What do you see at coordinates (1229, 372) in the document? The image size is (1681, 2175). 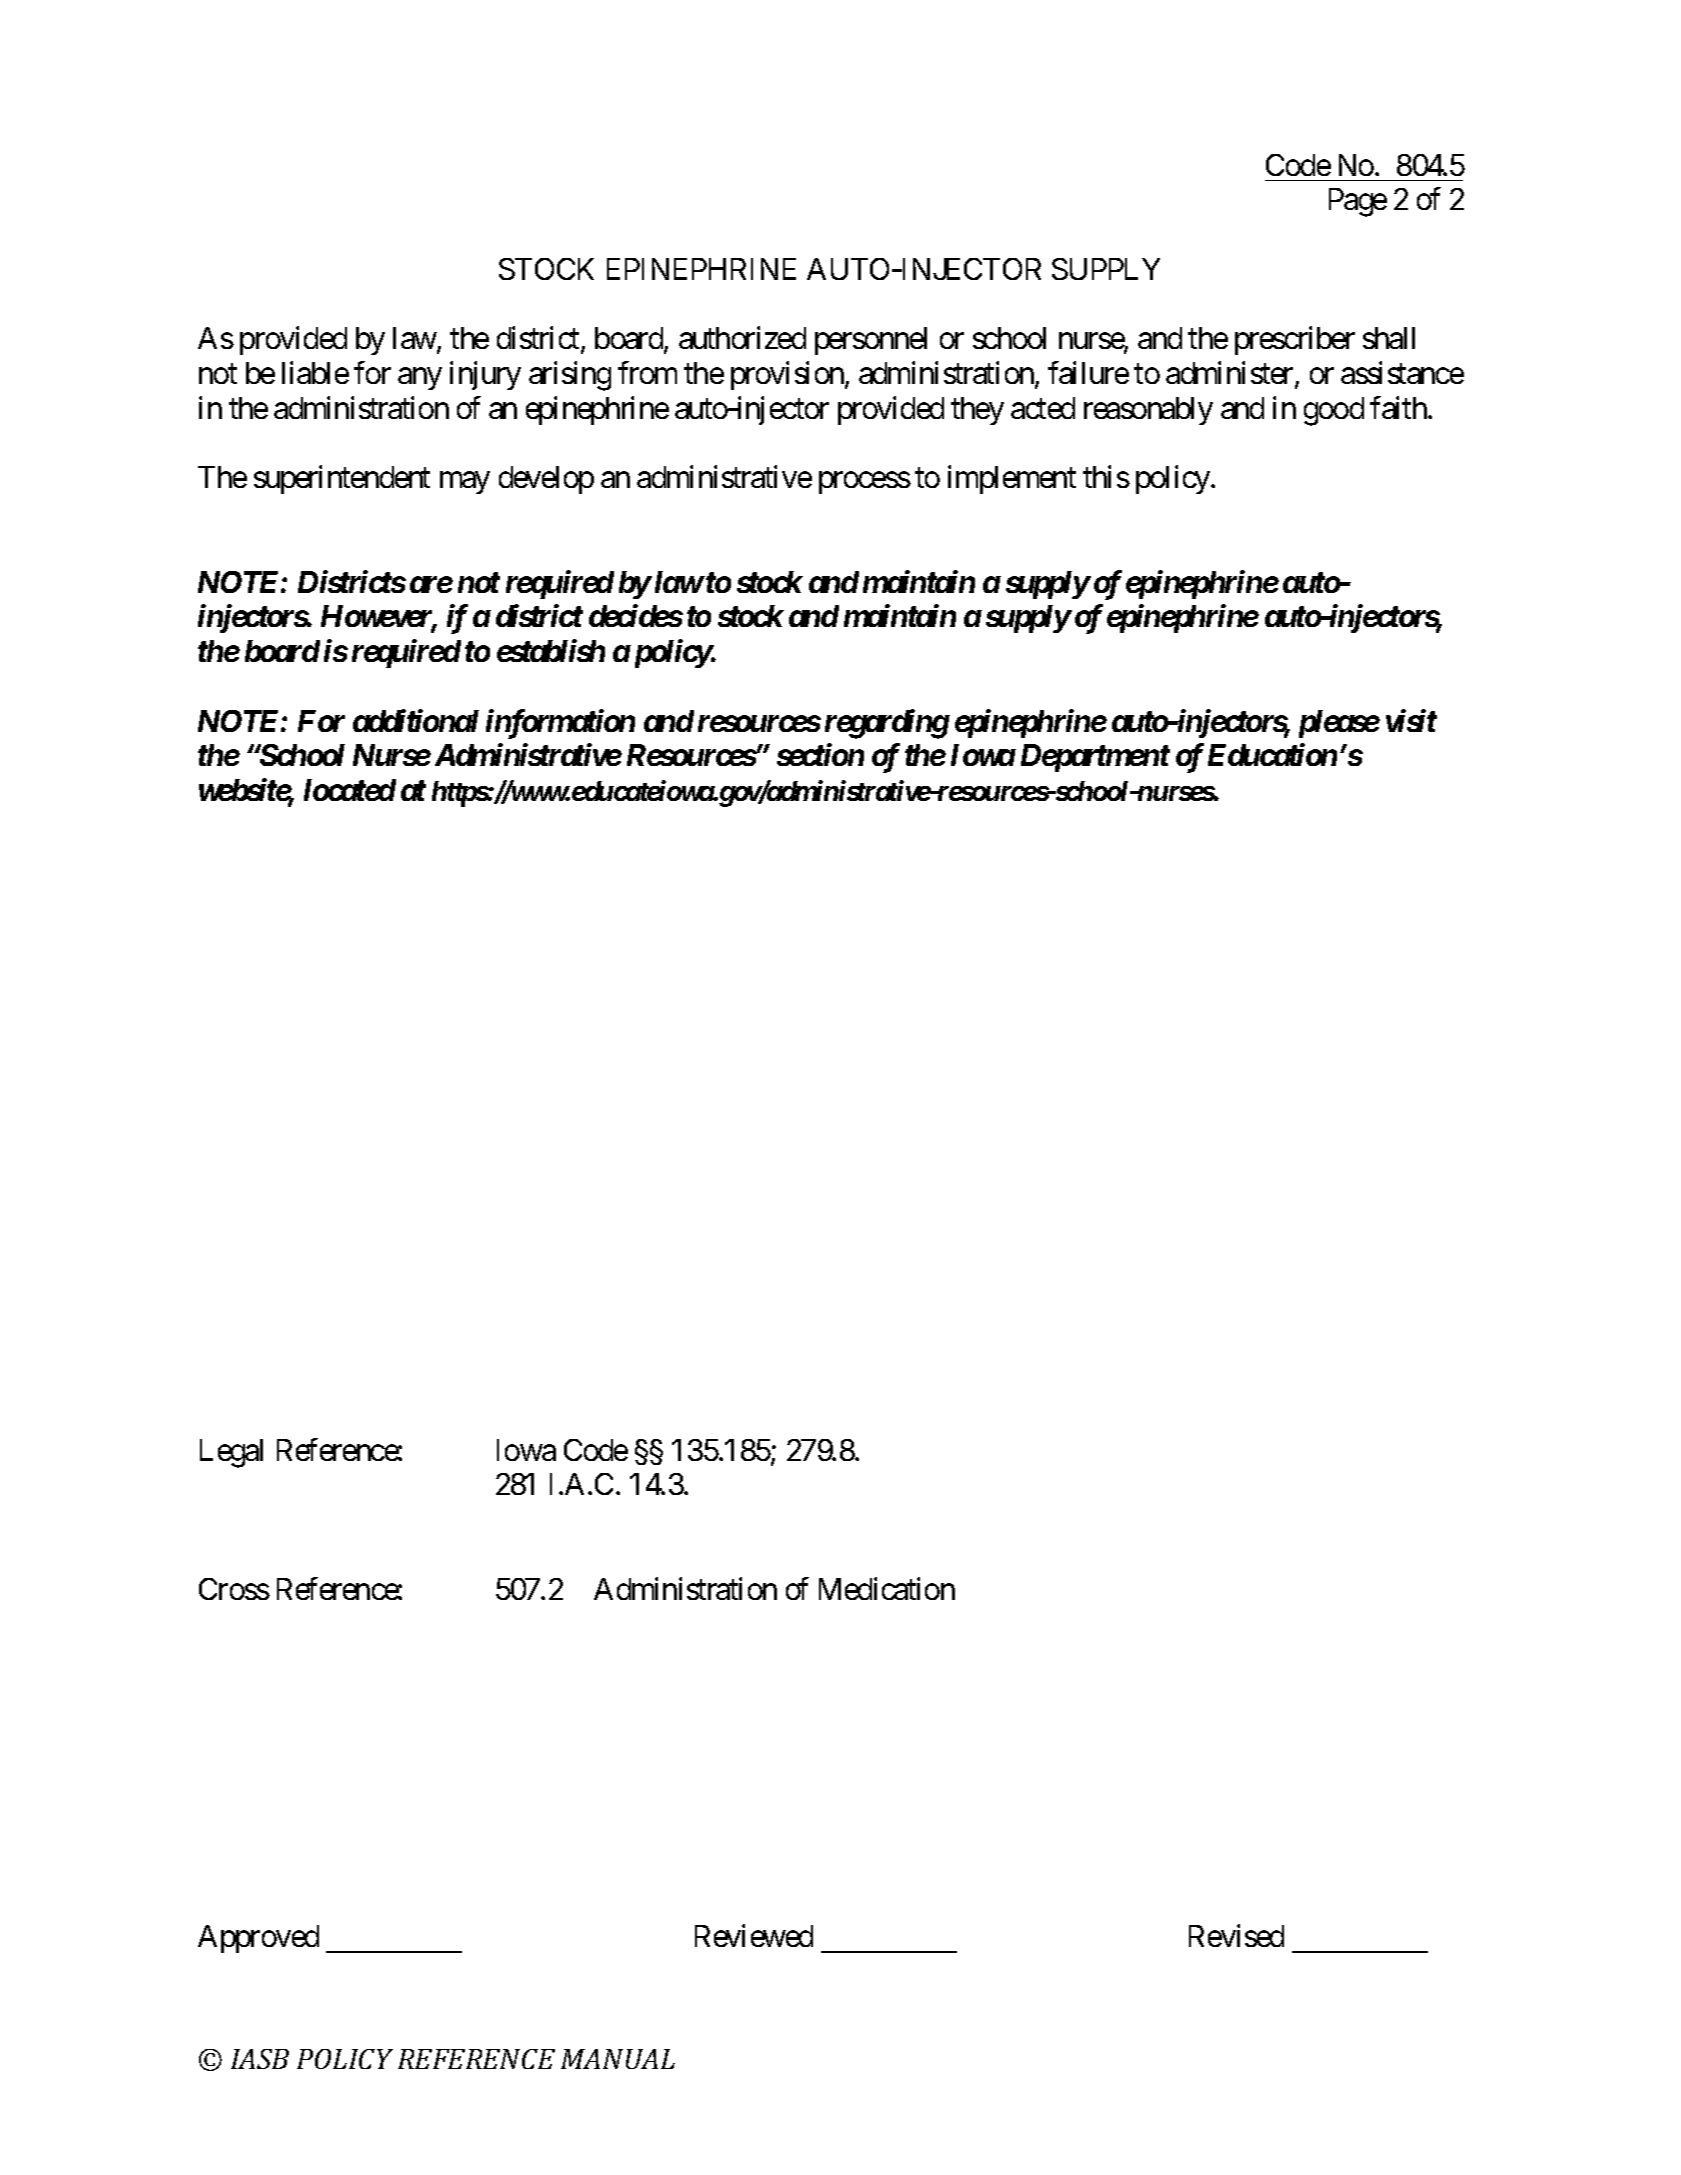 I see `administer` at bounding box center [1229, 372].
